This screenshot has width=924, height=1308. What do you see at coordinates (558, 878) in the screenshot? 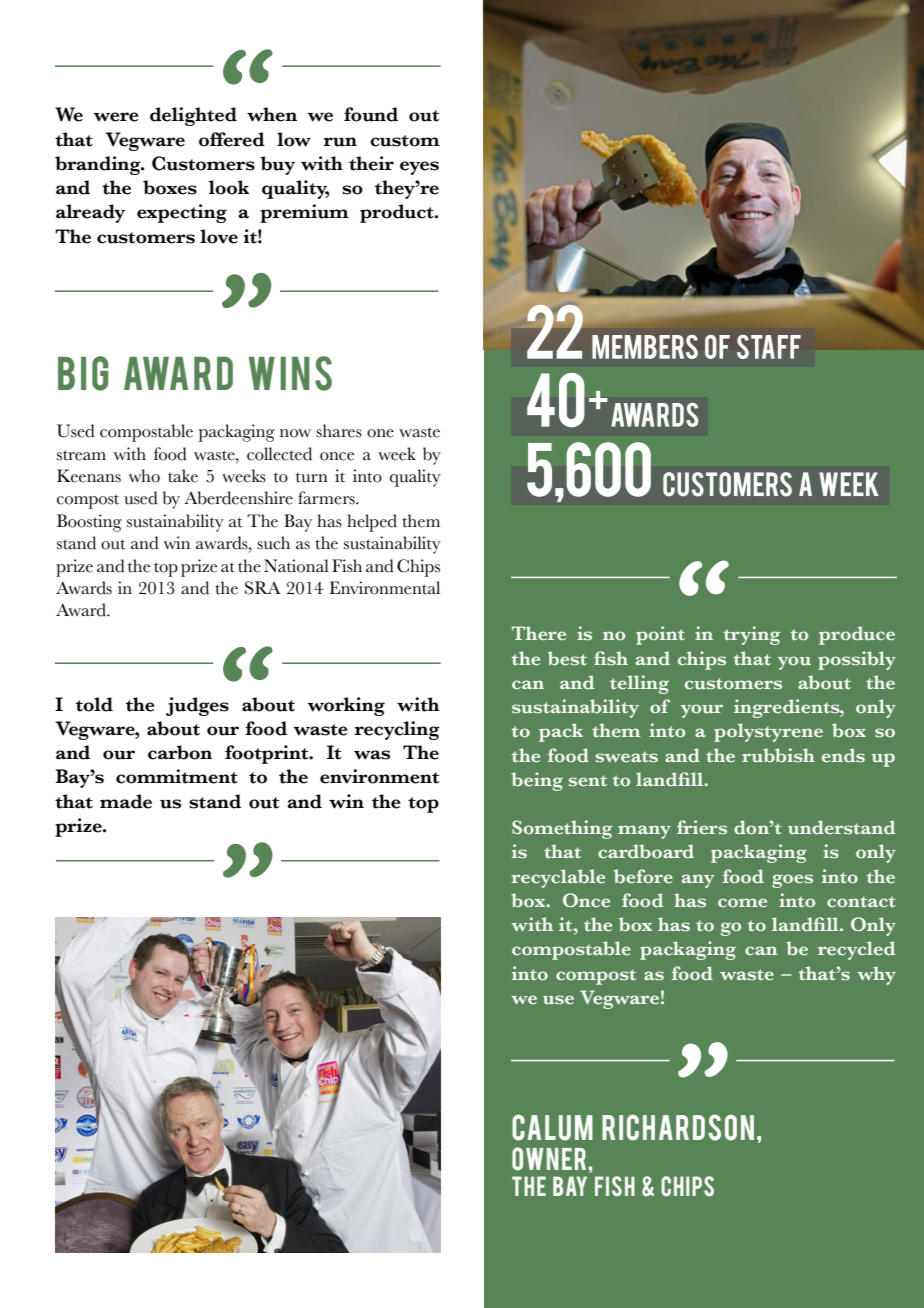
I see `recyclable` at bounding box center [558, 878].
